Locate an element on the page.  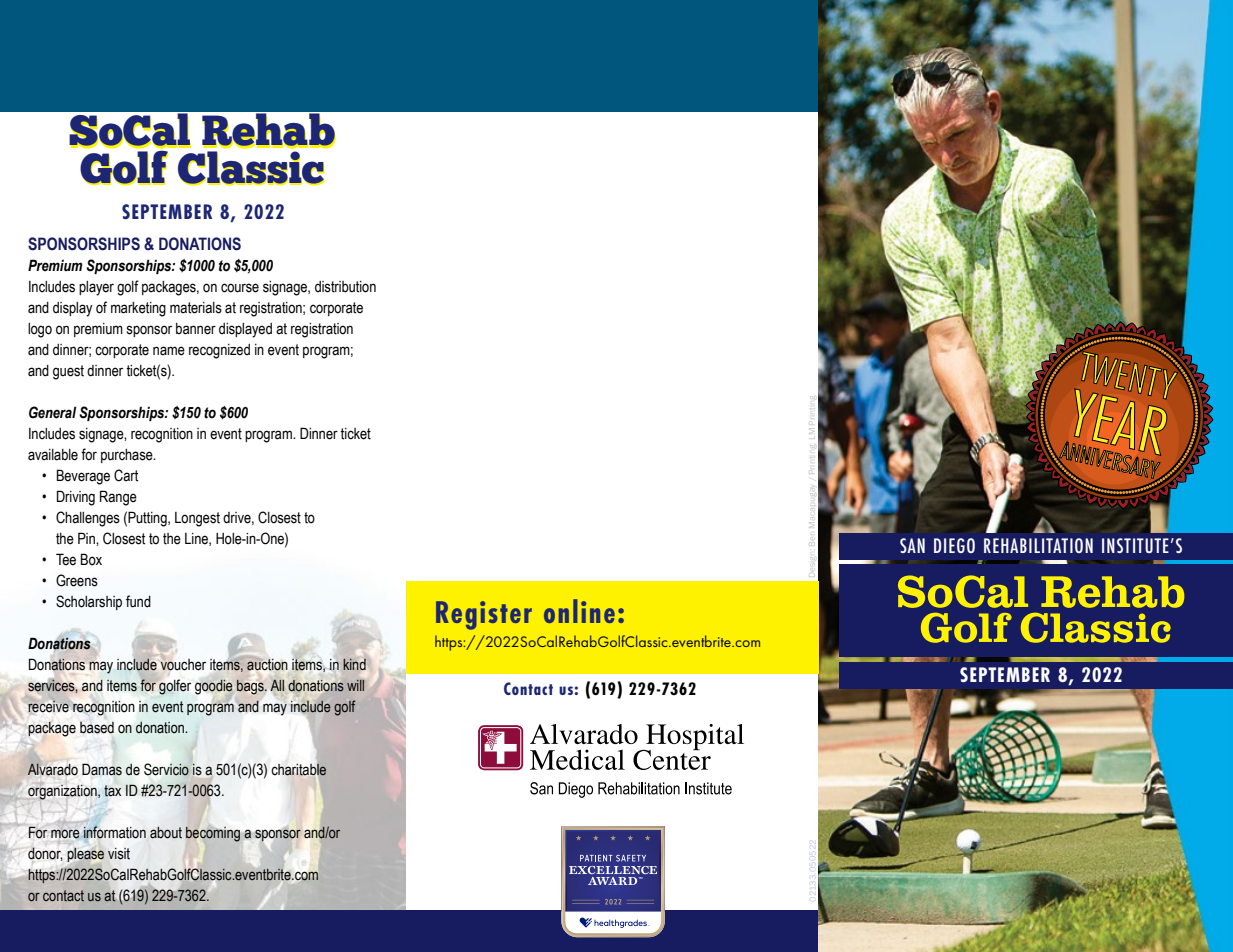
will is located at coordinates (355, 685).
